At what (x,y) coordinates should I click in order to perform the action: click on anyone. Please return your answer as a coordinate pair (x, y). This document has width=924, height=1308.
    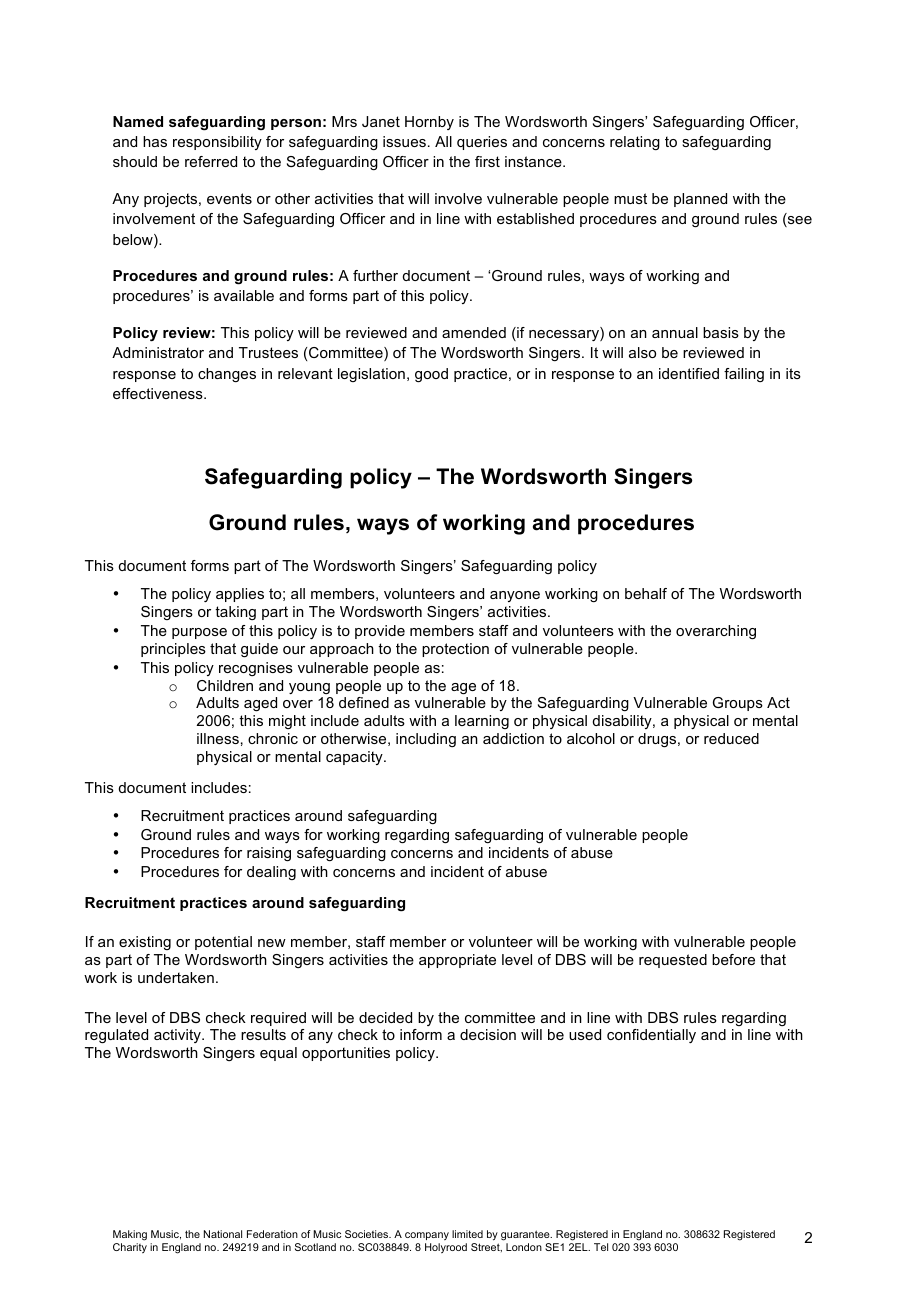
    Looking at the image, I should click on (515, 596).
